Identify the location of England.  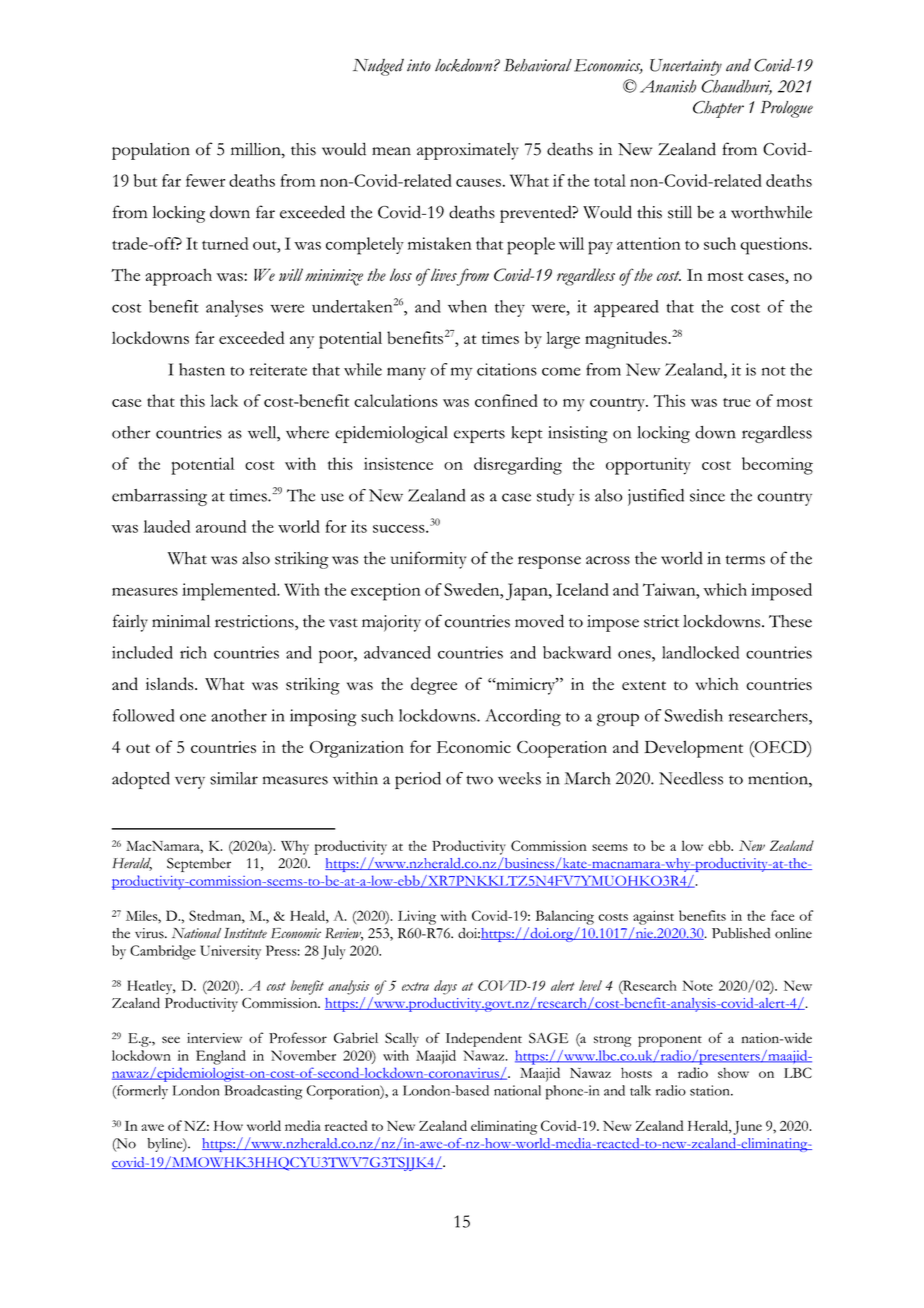
(221, 1057).
